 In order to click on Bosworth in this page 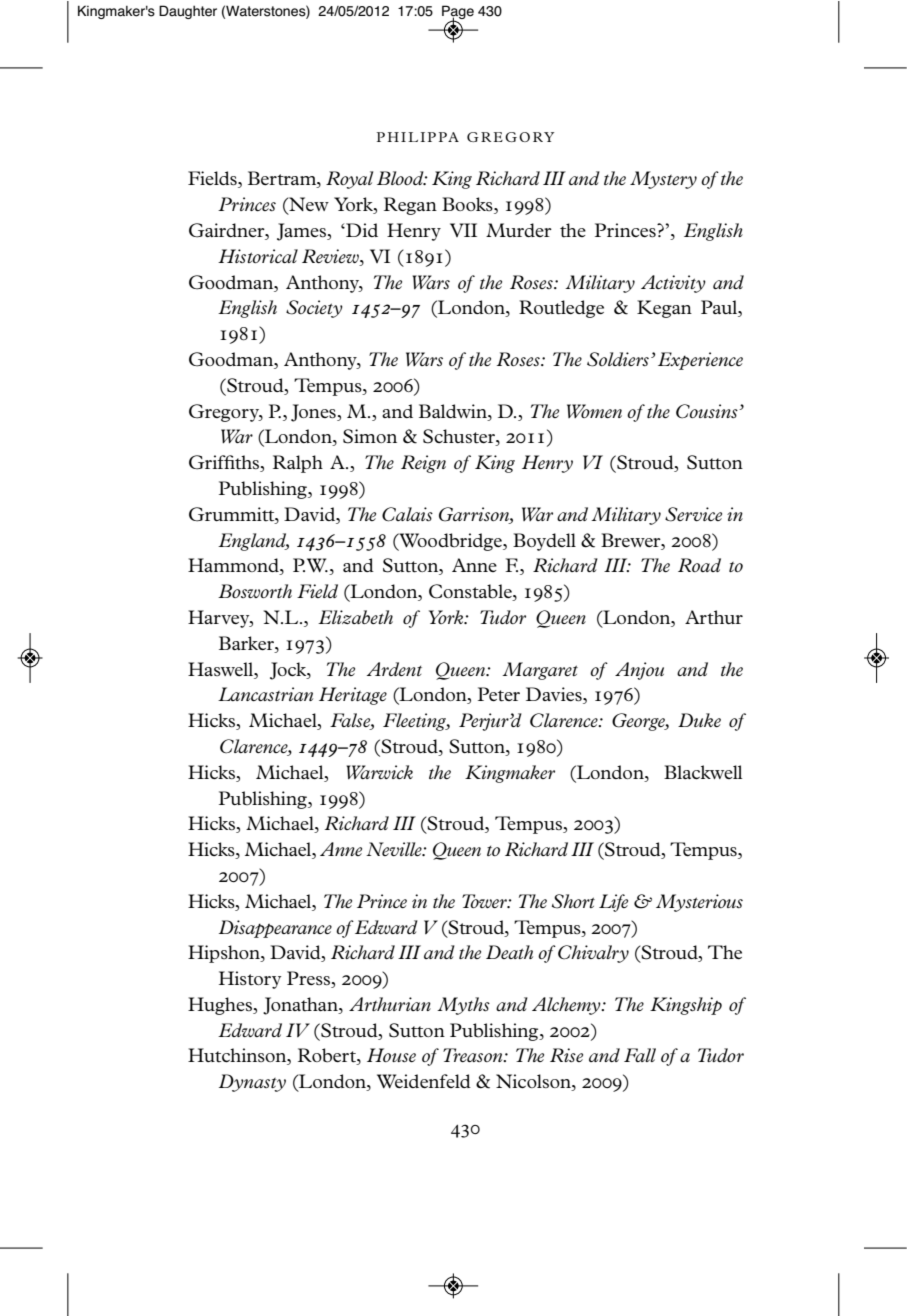, I will do `click(255, 591)`.
